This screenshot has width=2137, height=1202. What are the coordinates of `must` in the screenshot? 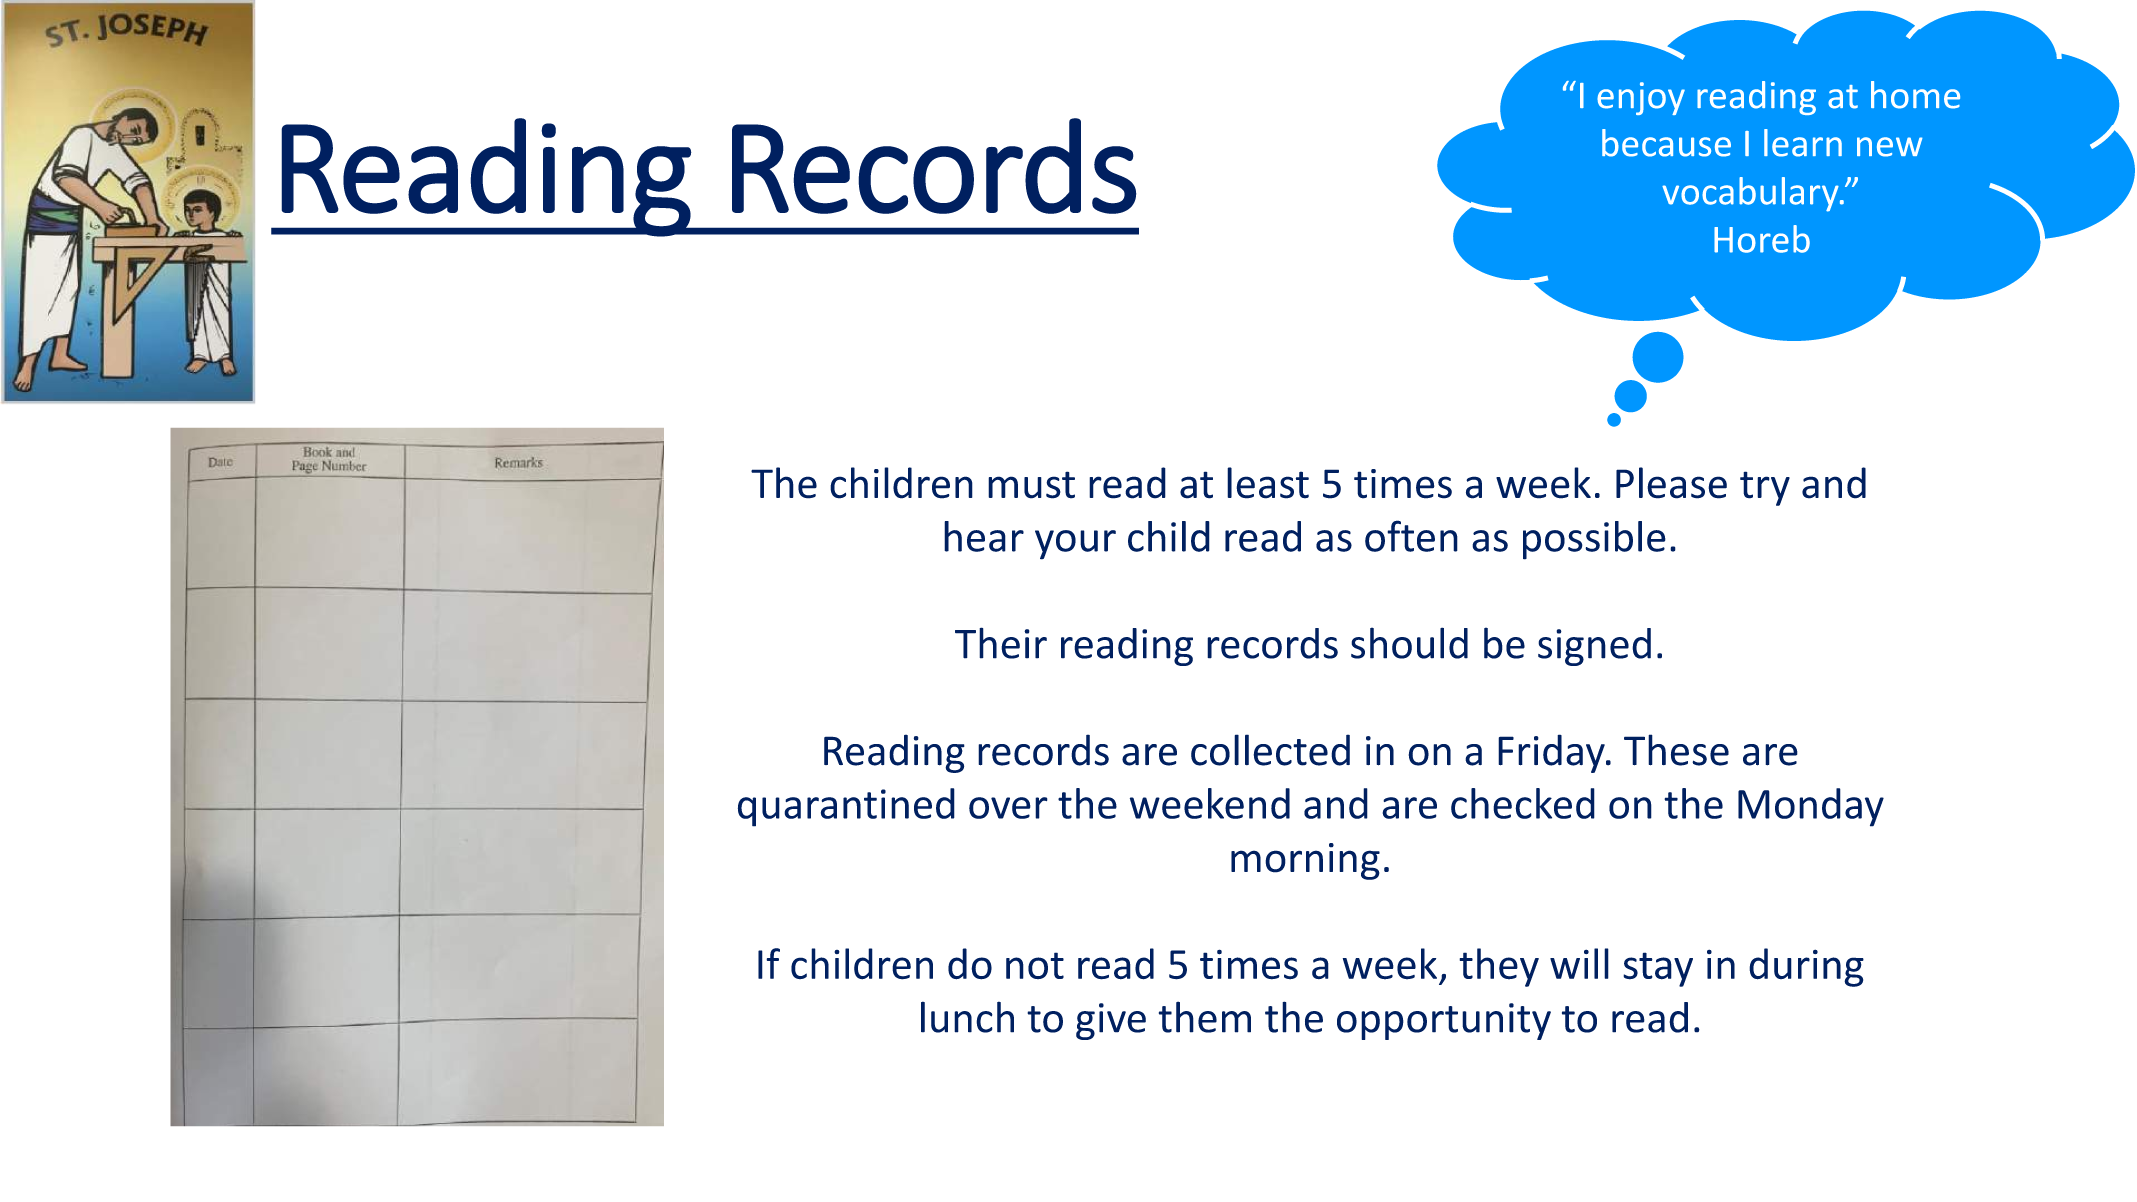 It's located at (1031, 485).
